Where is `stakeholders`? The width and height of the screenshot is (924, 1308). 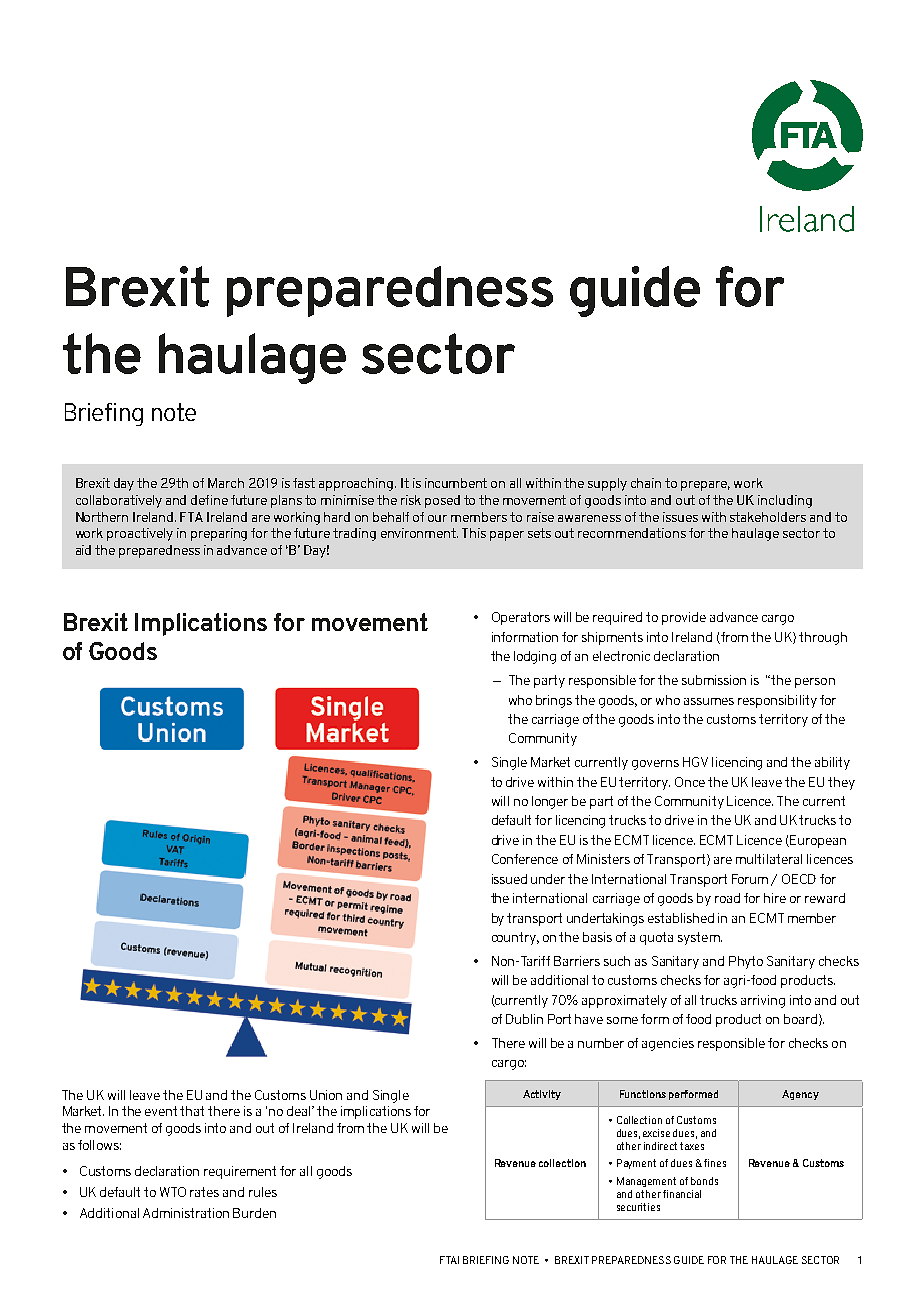 stakeholders is located at coordinates (768, 517).
